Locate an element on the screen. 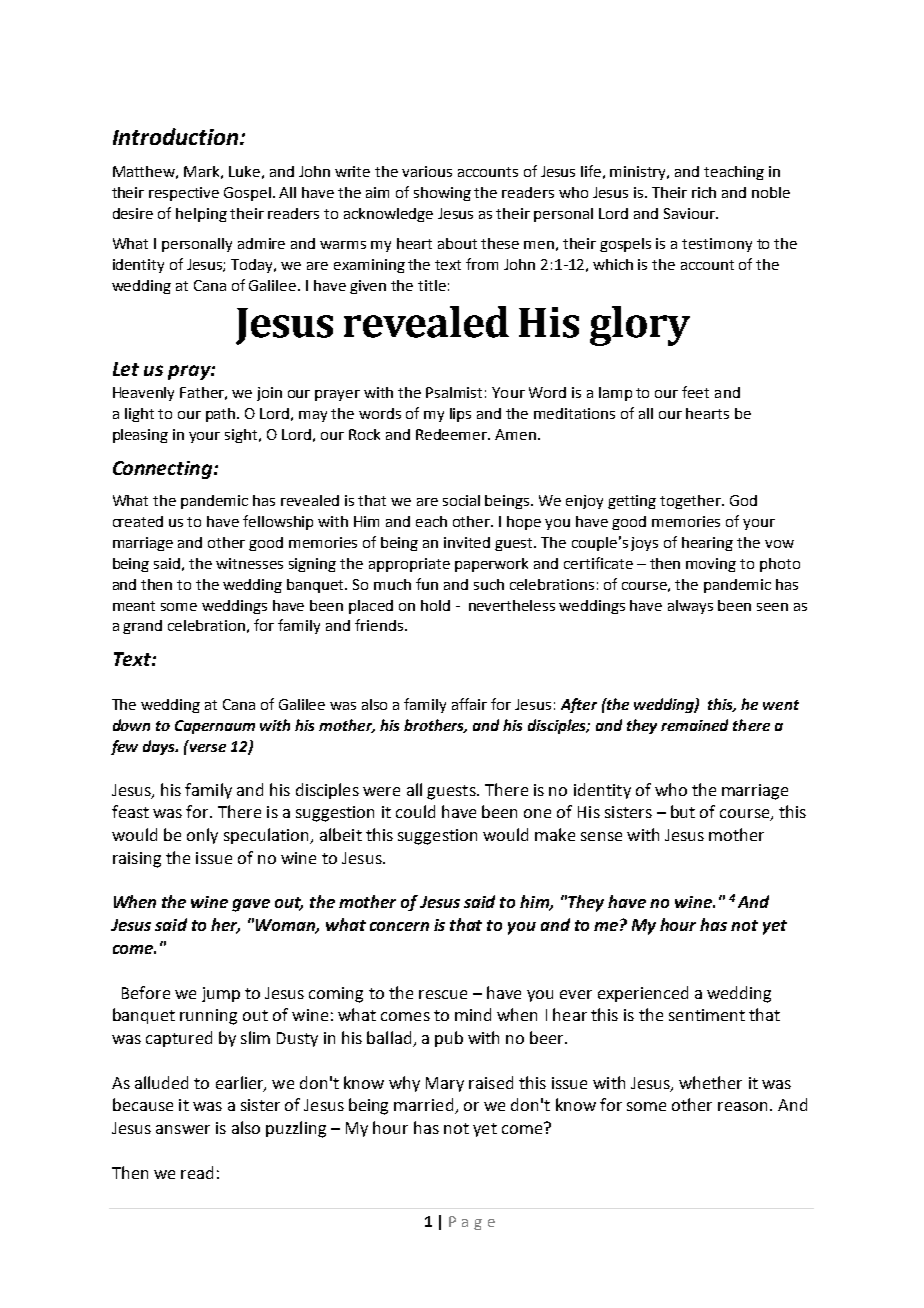 This screenshot has height=1308, width=924. remained is located at coordinates (694, 725).
